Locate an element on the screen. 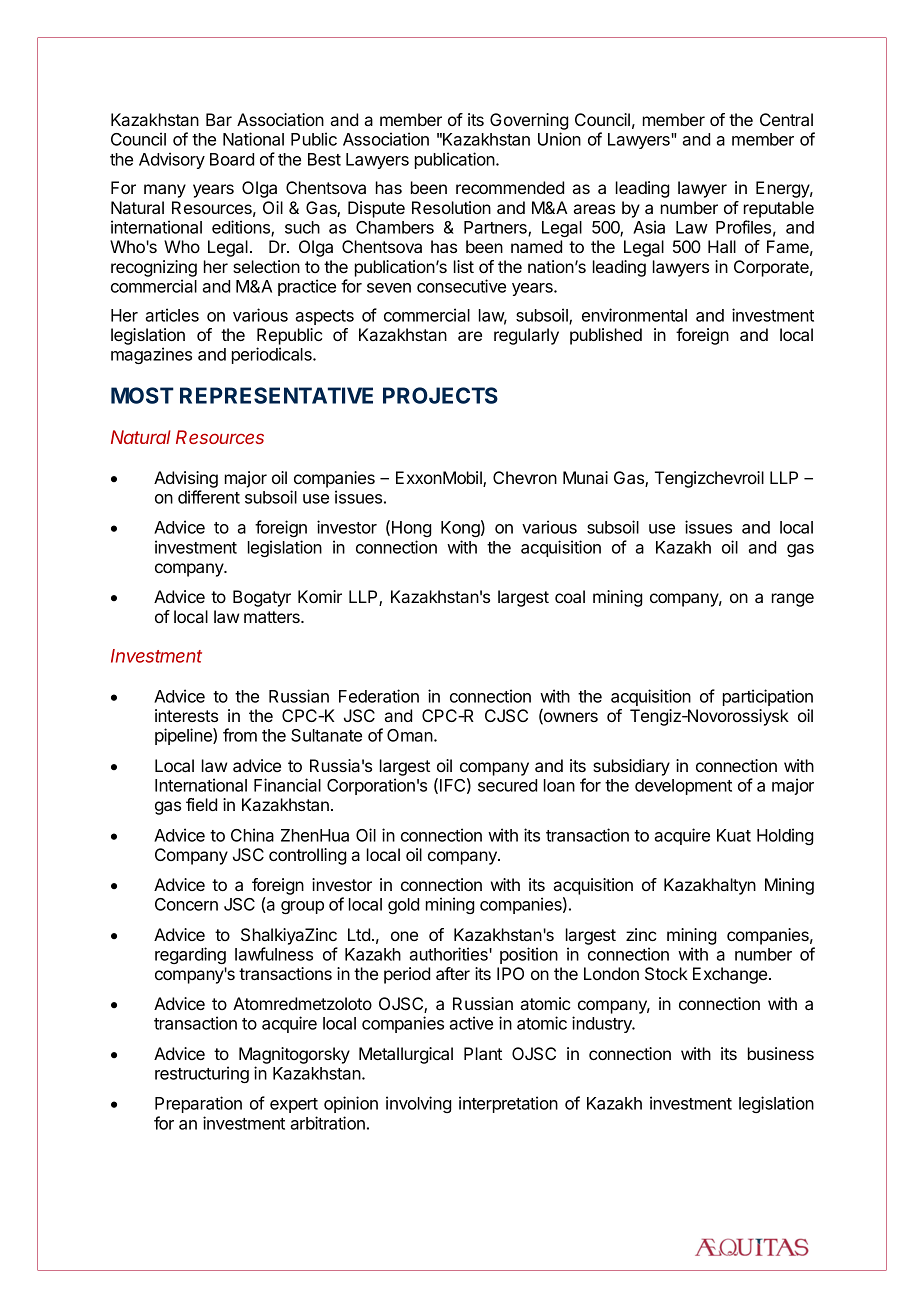 This screenshot has height=1308, width=924. Preparation is located at coordinates (198, 1104).
